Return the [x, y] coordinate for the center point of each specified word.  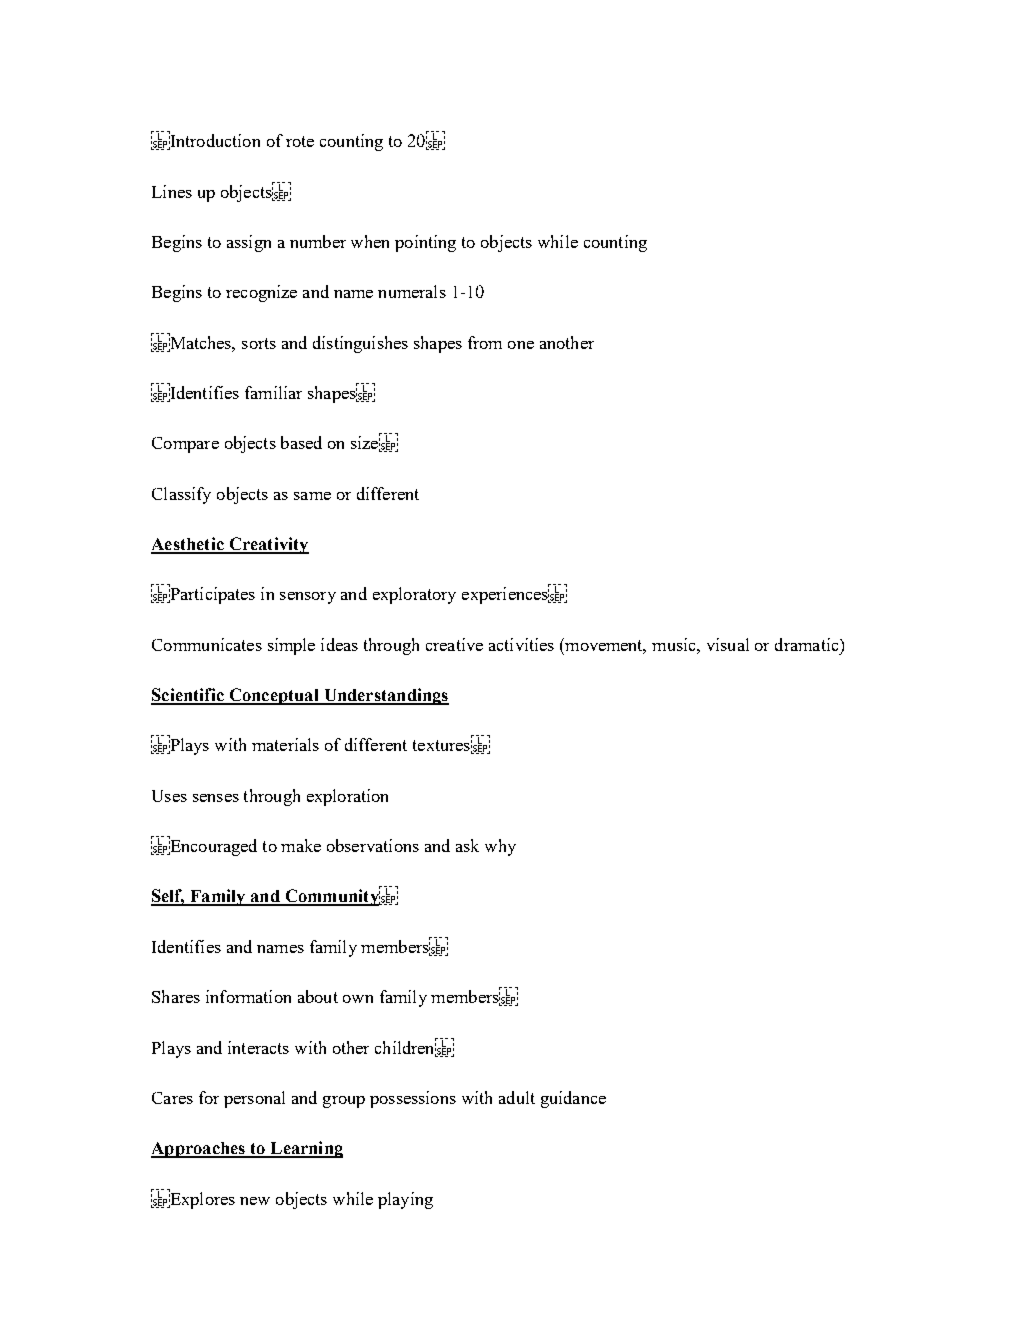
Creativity [268, 545]
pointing [425, 243]
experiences [506, 594]
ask [467, 845]
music [675, 644]
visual [728, 644]
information [248, 996]
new [255, 1201]
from [485, 342]
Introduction [214, 141]
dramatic [808, 644]
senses [216, 798]
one [521, 345]
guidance [573, 1099]
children [406, 1047]
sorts [259, 343]
